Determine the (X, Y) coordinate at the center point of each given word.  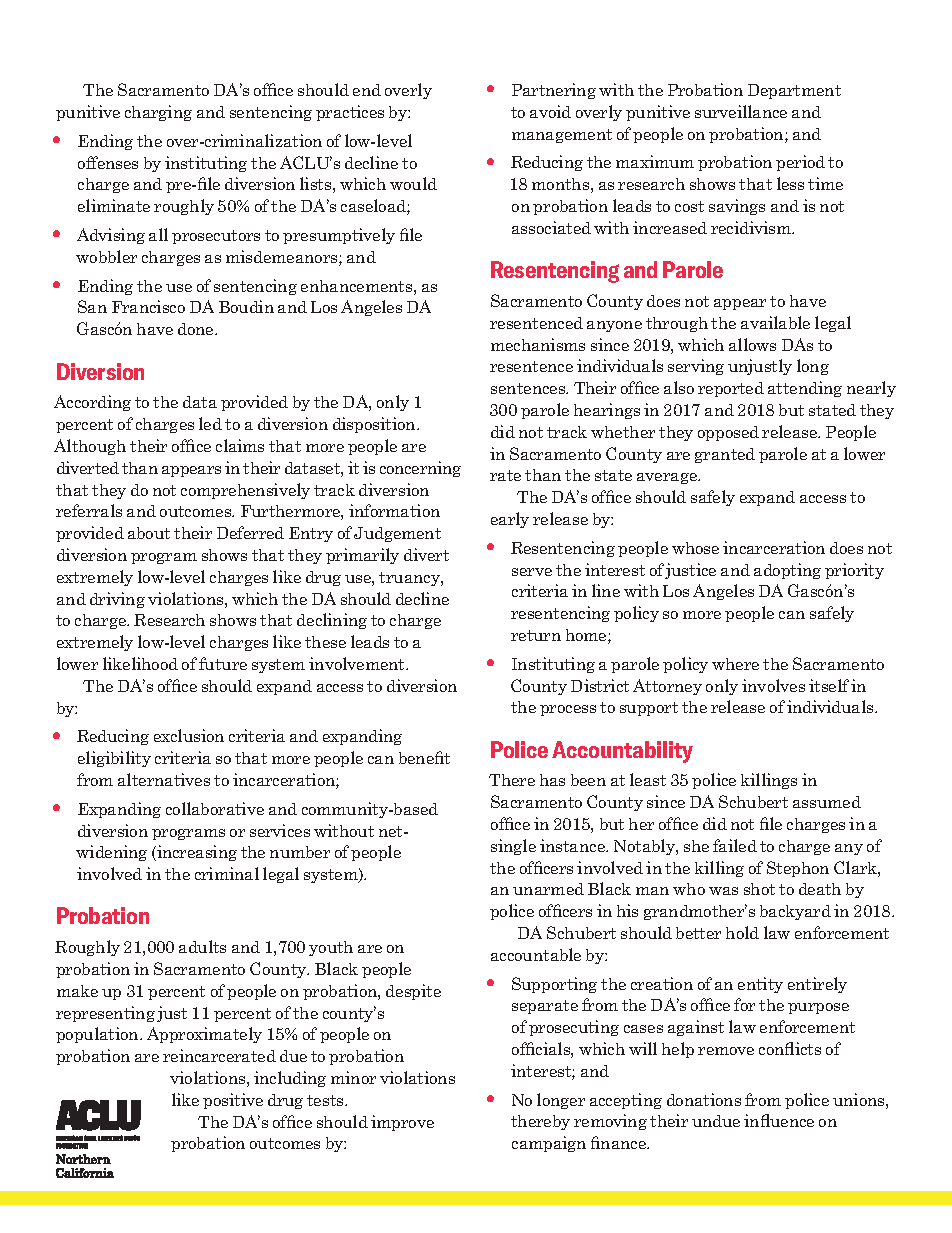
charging (158, 113)
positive (233, 1101)
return (536, 635)
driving (117, 600)
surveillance (741, 111)
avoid (550, 111)
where (735, 664)
